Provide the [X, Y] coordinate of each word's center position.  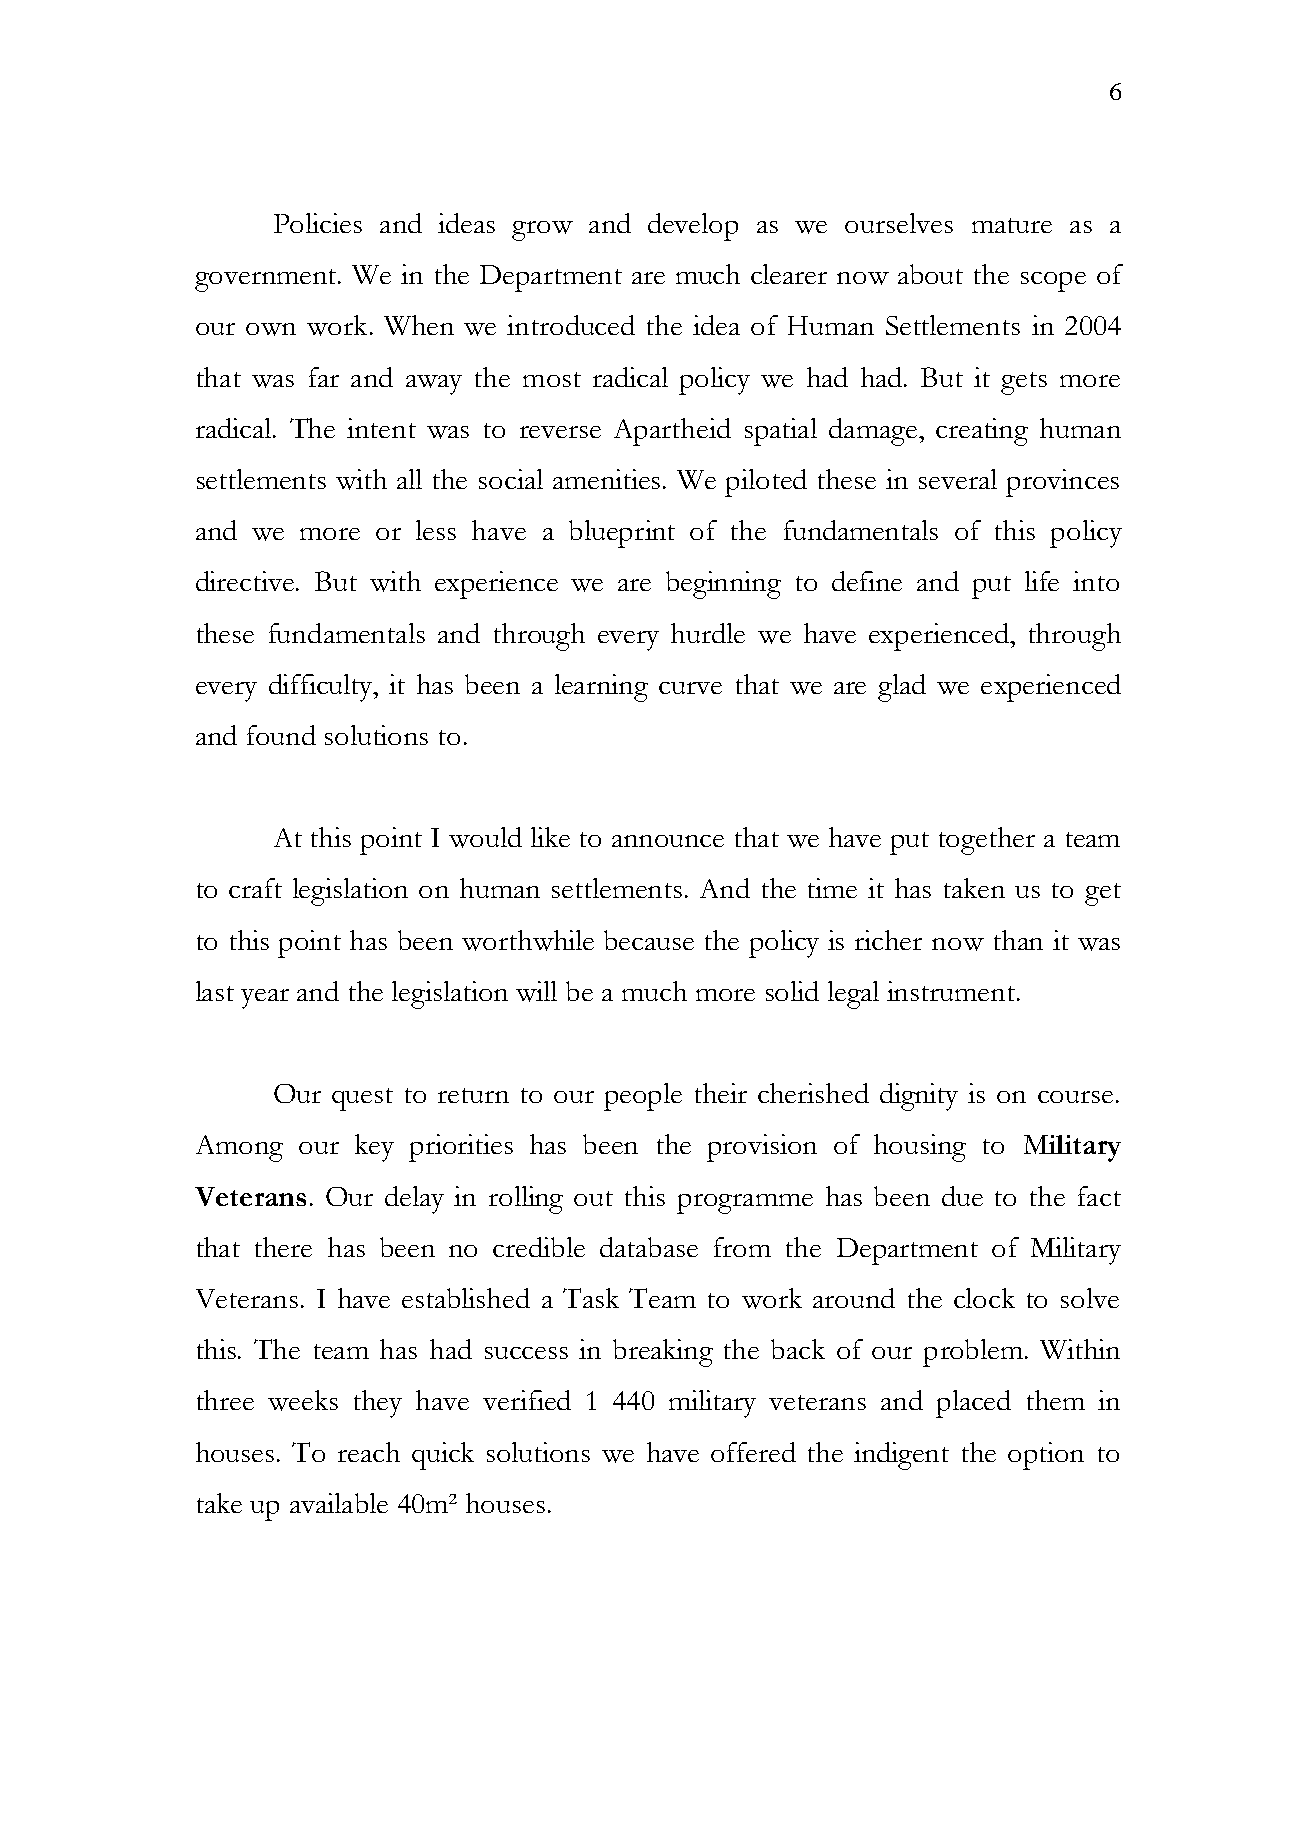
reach [369, 1452]
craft [255, 888]
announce [668, 841]
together [987, 841]
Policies [318, 223]
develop [693, 227]
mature [1012, 225]
